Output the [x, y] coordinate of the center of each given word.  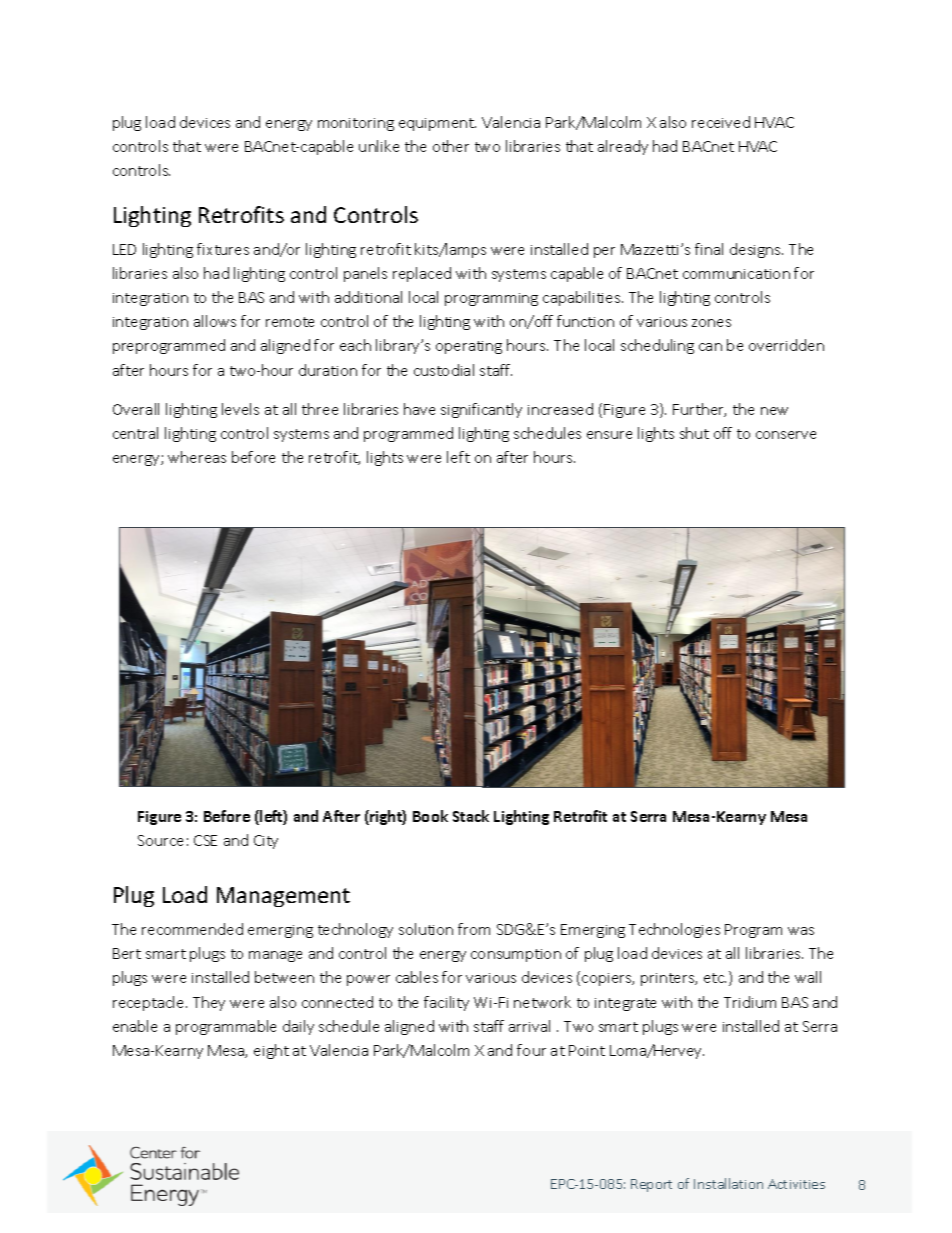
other [451, 146]
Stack [471, 816]
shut [694, 433]
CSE [205, 840]
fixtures [223, 249]
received [721, 122]
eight [271, 1051]
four [531, 1050]
